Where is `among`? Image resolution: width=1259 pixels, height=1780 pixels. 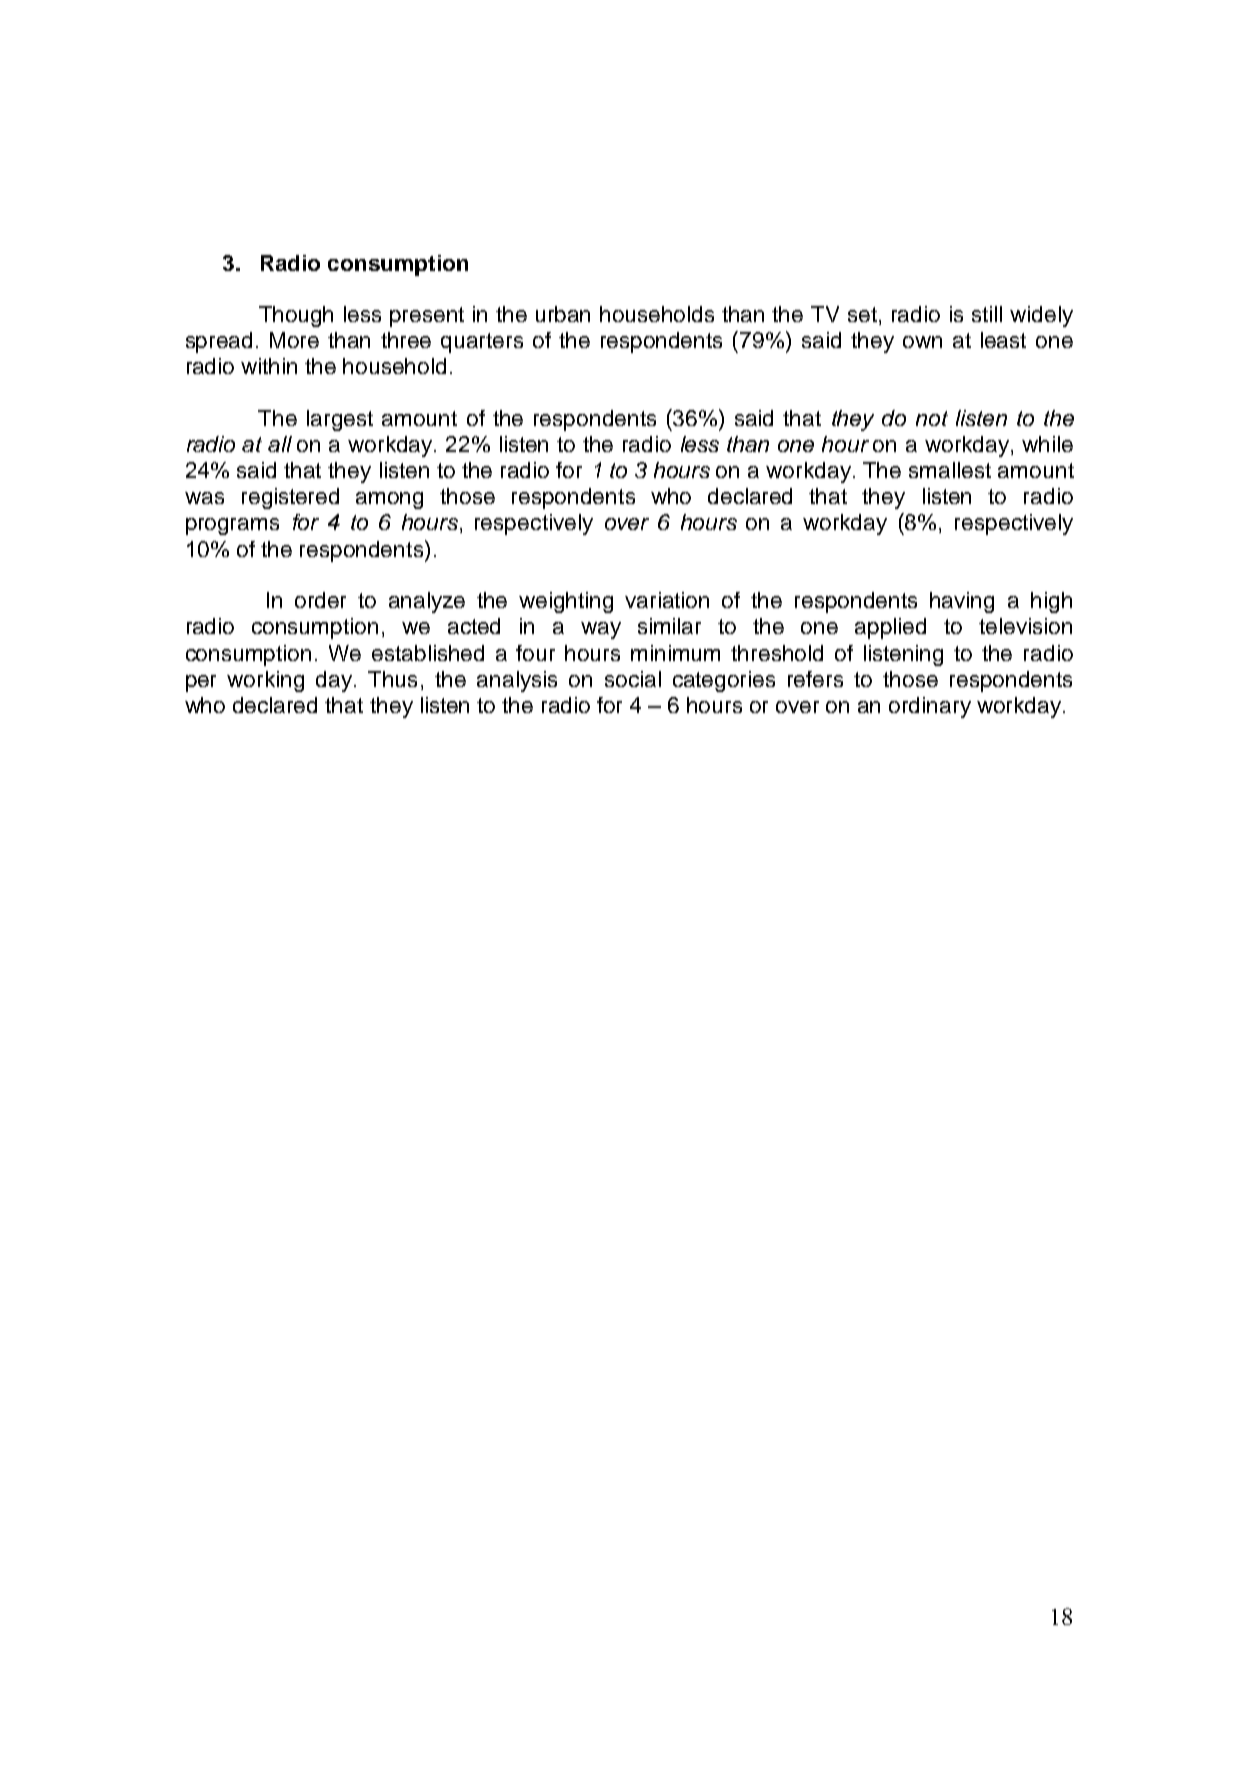 among is located at coordinates (389, 500).
